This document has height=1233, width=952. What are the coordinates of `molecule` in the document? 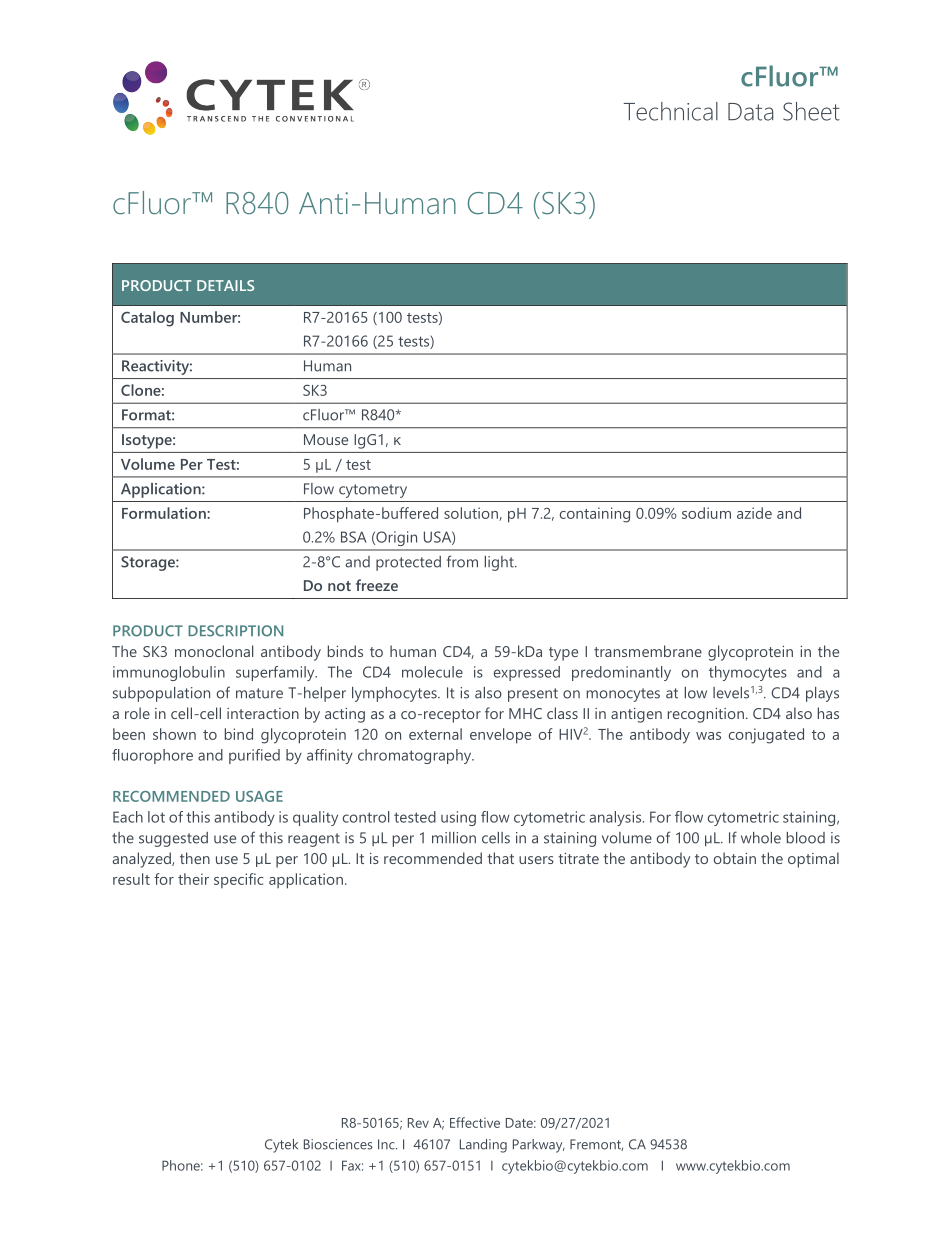 It's located at (432, 672).
